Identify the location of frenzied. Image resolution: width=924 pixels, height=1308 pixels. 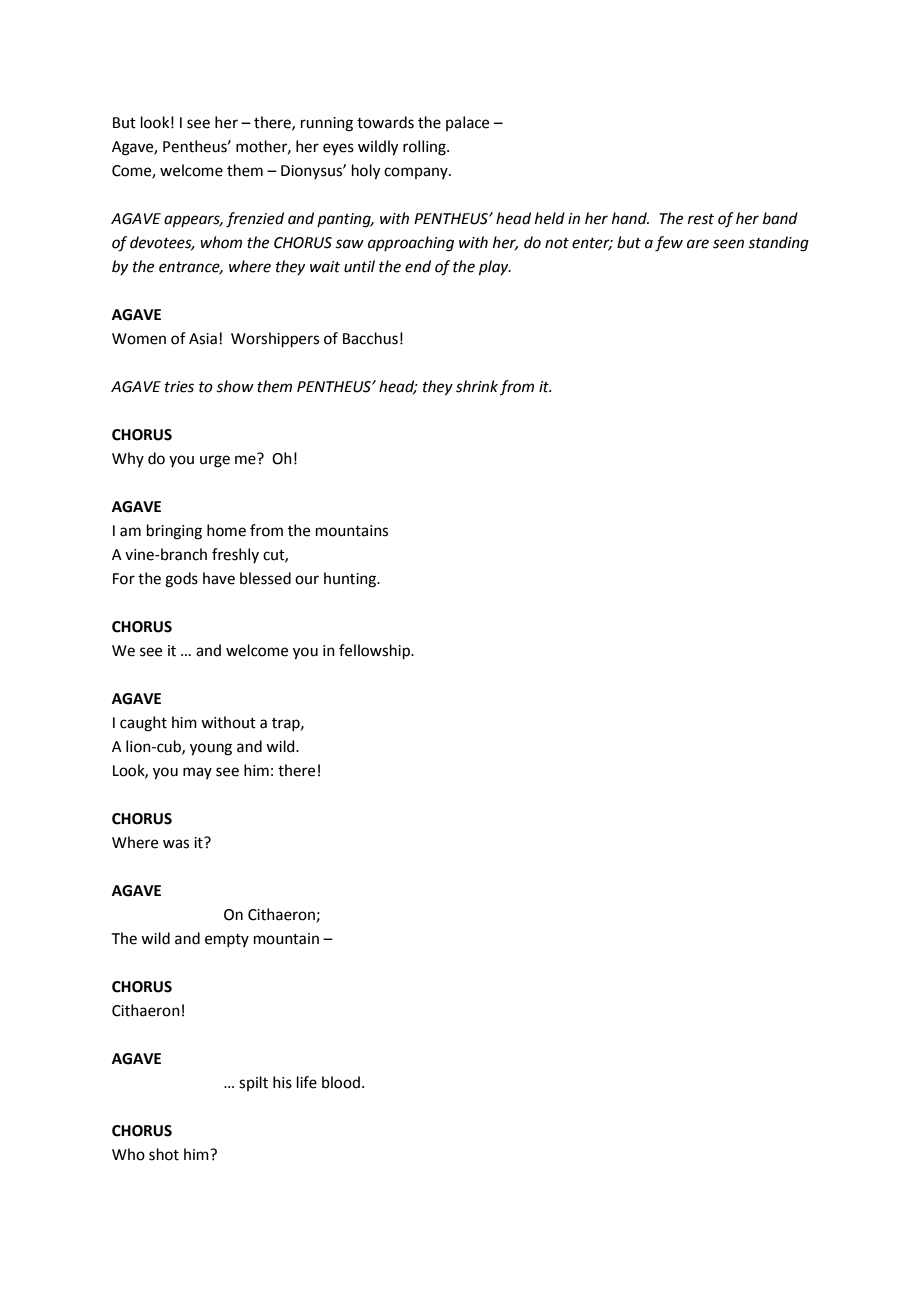
(255, 220).
